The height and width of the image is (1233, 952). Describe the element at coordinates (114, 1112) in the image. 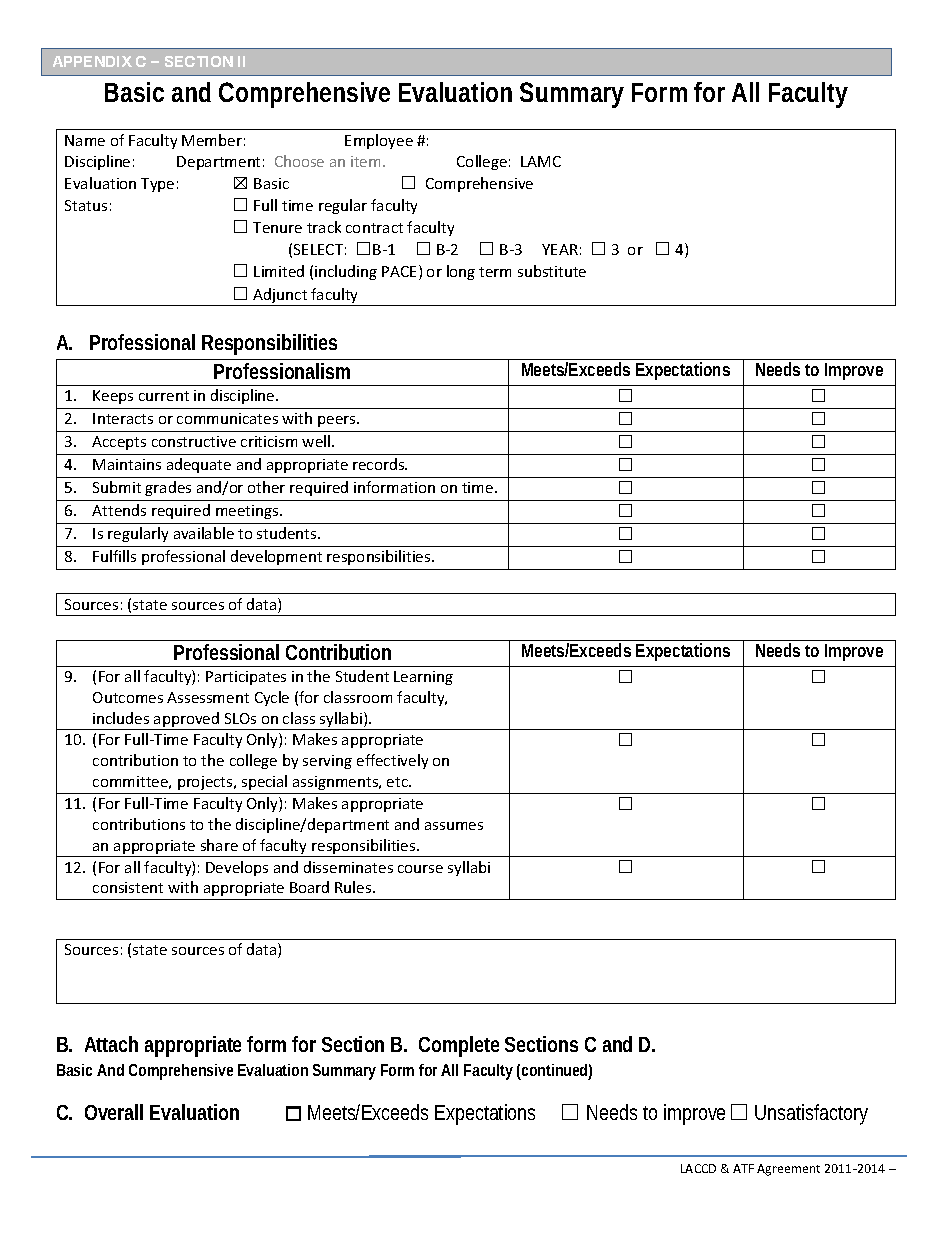

I see `Overall` at that location.
